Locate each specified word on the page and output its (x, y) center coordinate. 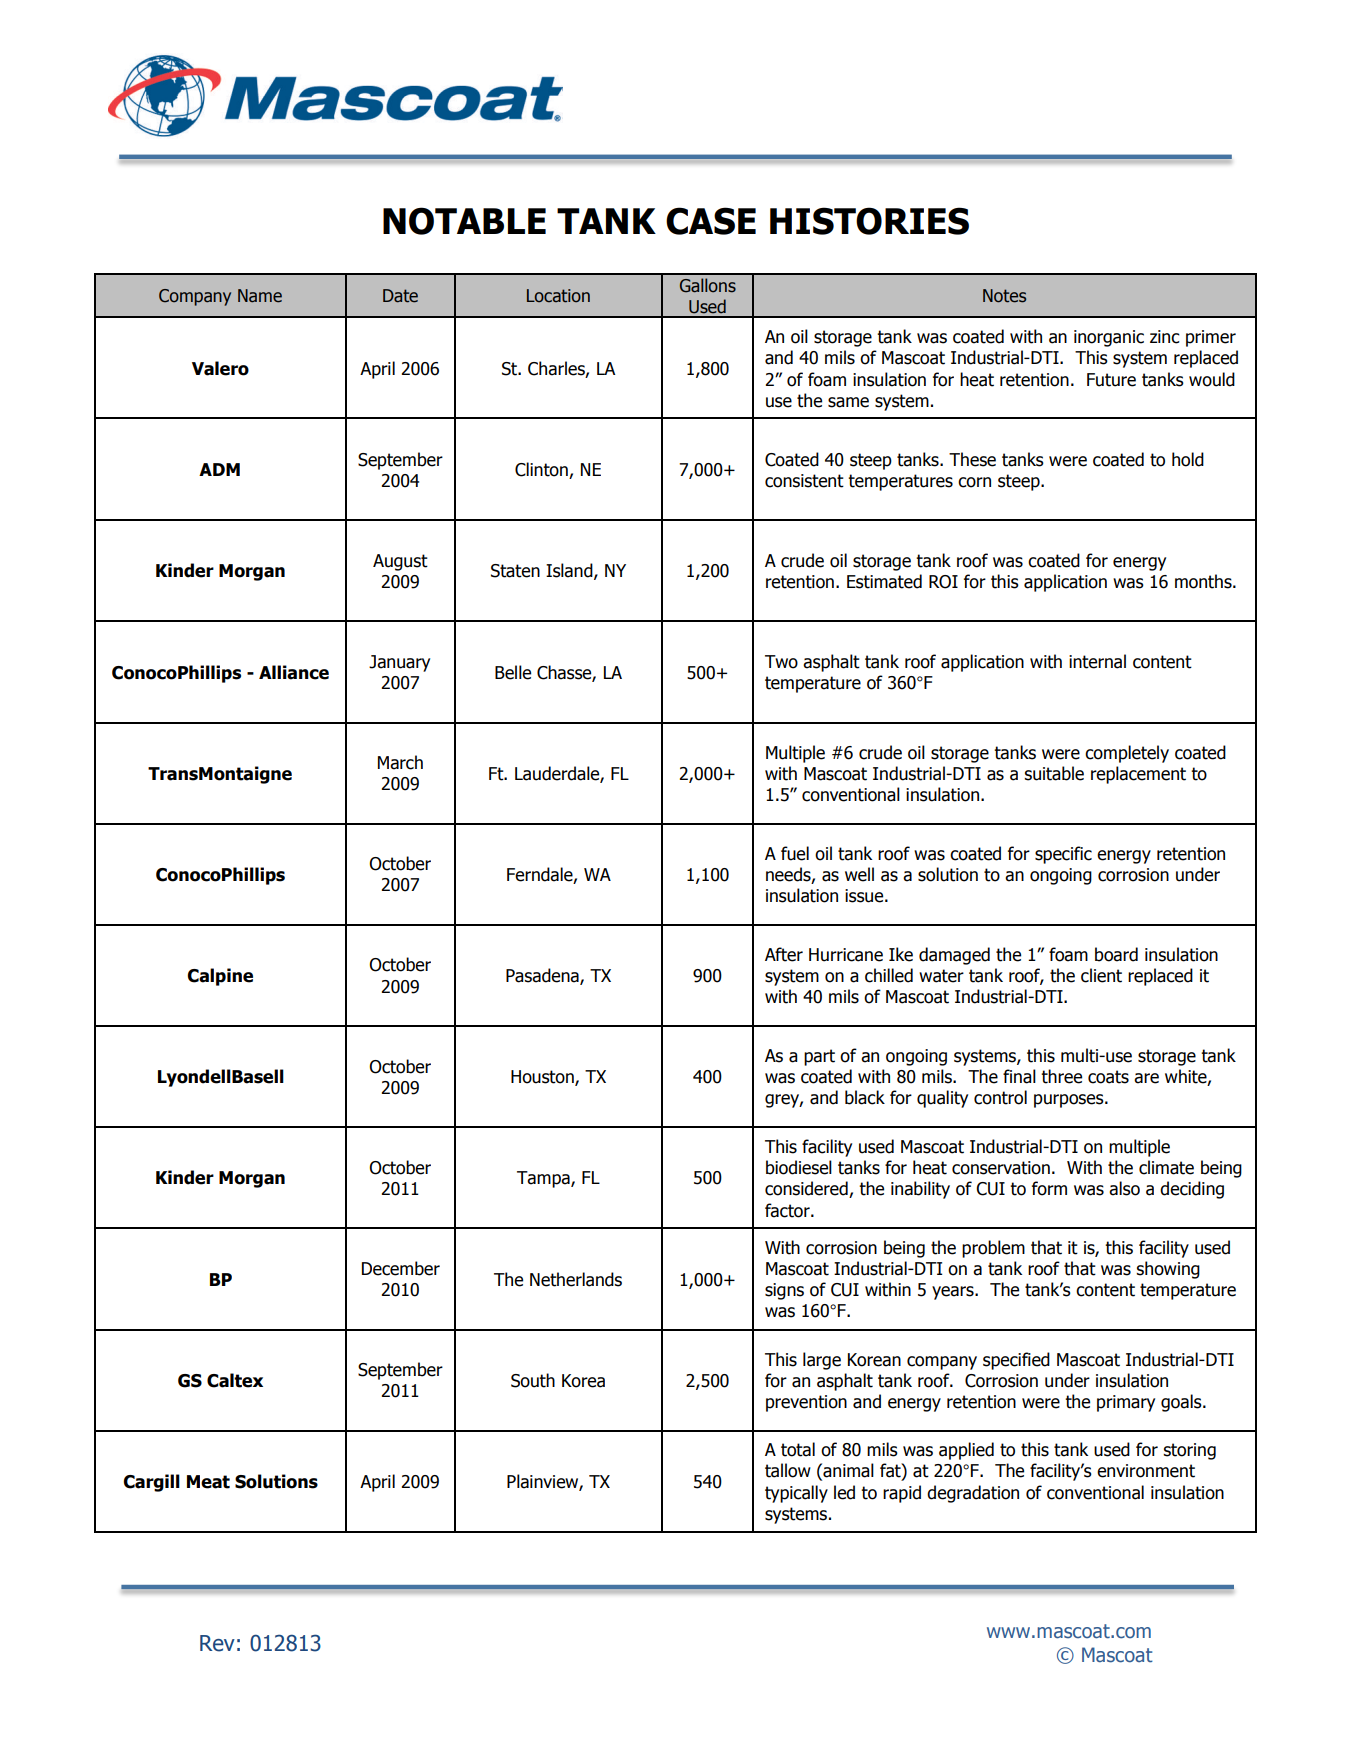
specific (1063, 855)
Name (260, 296)
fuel (795, 853)
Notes (1004, 296)
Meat (208, 1482)
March (400, 762)
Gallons (708, 285)
